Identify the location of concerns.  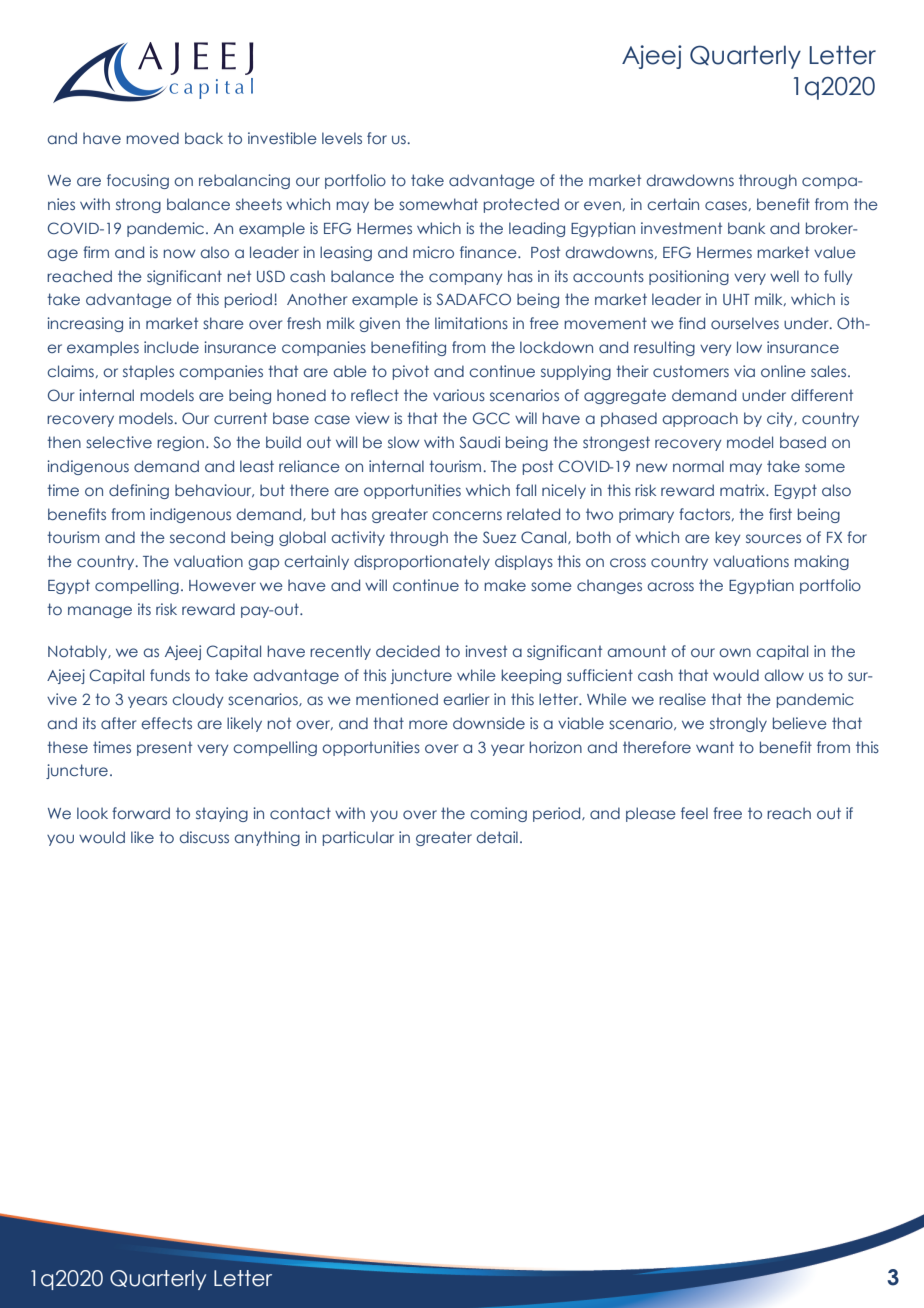
(467, 515).
